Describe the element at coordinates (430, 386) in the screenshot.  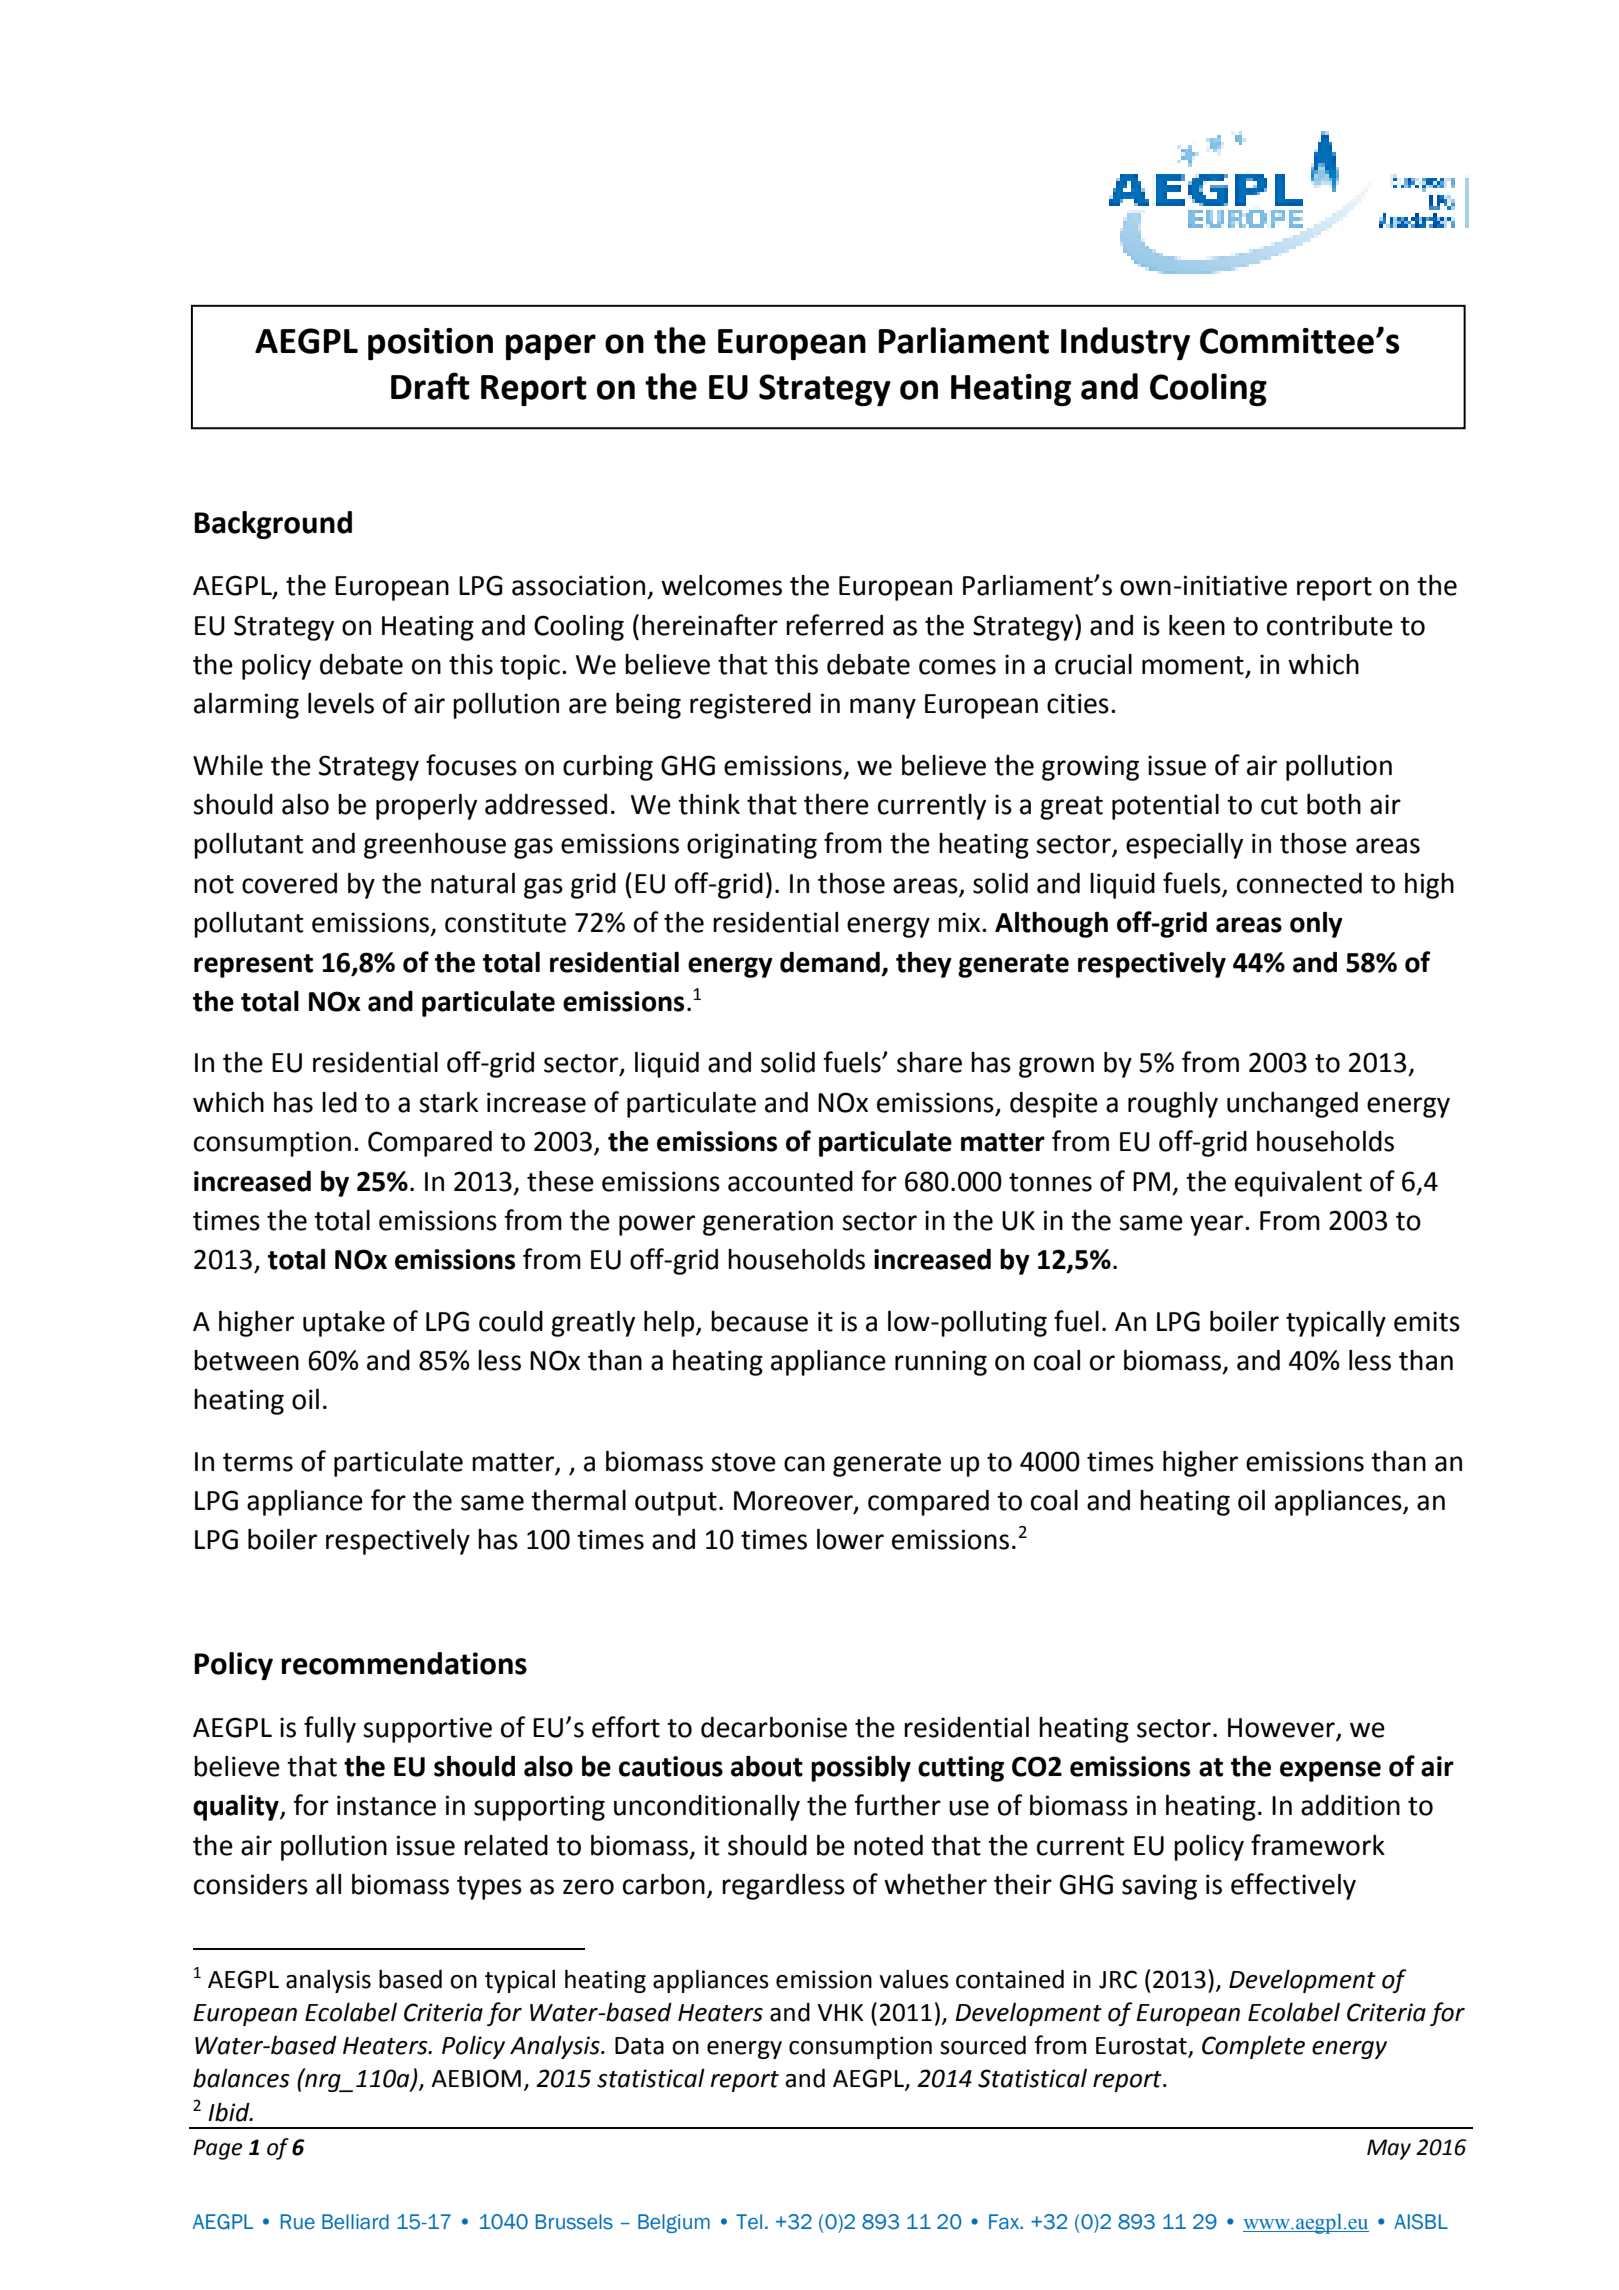
I see `Draft` at that location.
